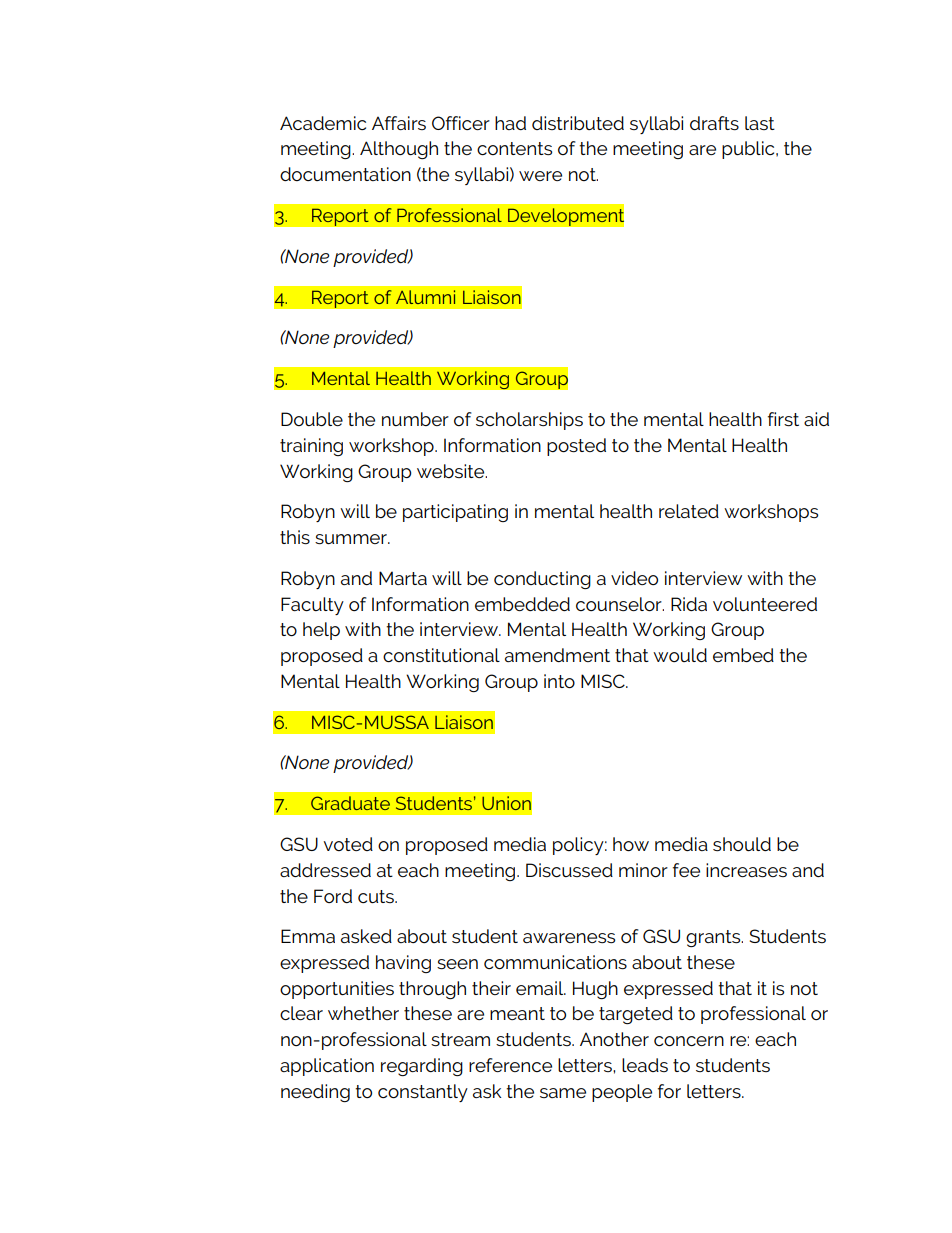 The height and width of the document is (1233, 952). What do you see at coordinates (321, 631) in the document?
I see `help` at bounding box center [321, 631].
